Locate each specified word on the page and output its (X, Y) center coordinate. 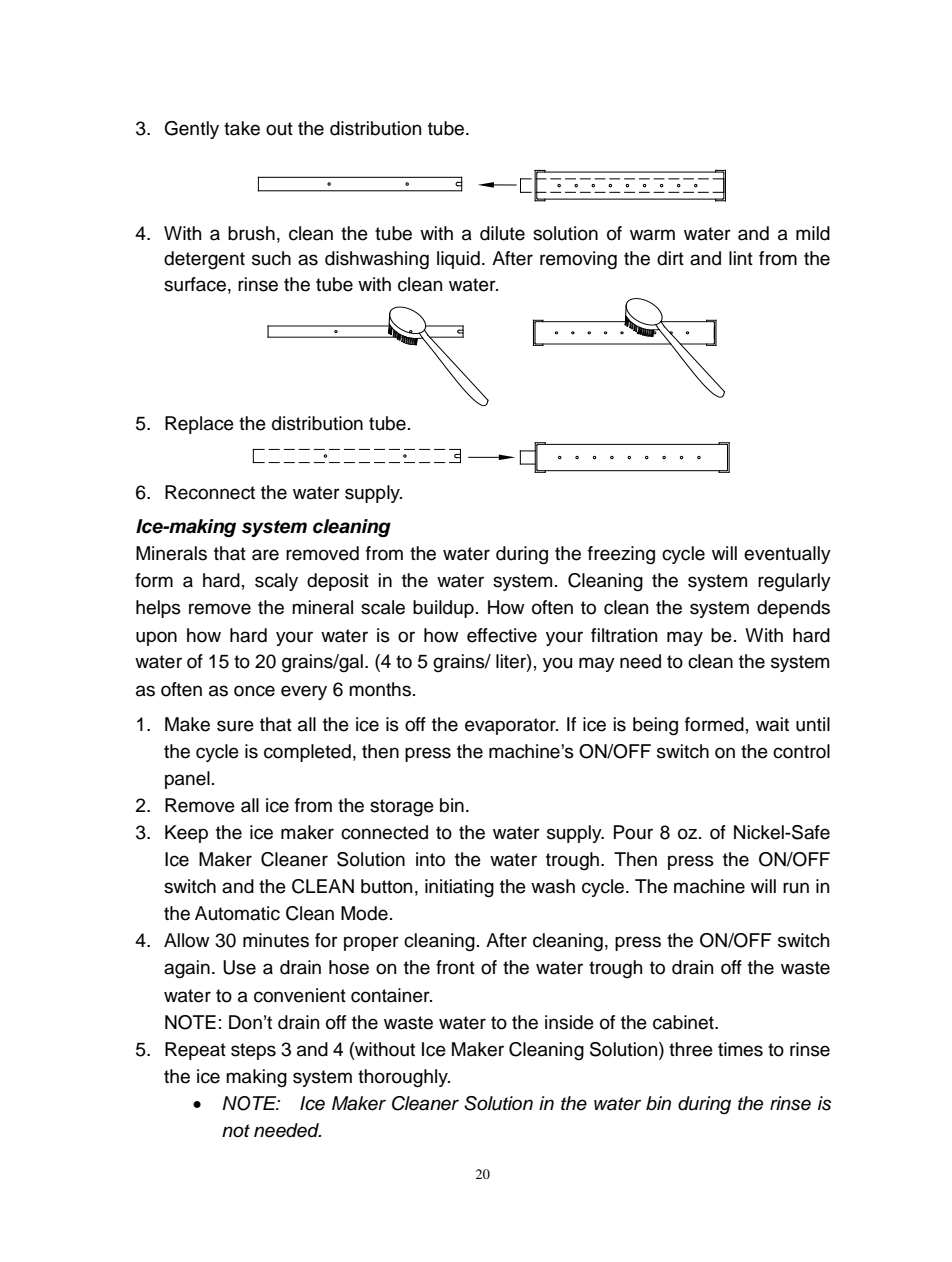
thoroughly (404, 1078)
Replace (199, 425)
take (242, 128)
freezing (621, 555)
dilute (502, 233)
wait (772, 724)
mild (813, 233)
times (740, 1049)
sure (235, 726)
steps (253, 1051)
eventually (787, 555)
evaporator (511, 726)
